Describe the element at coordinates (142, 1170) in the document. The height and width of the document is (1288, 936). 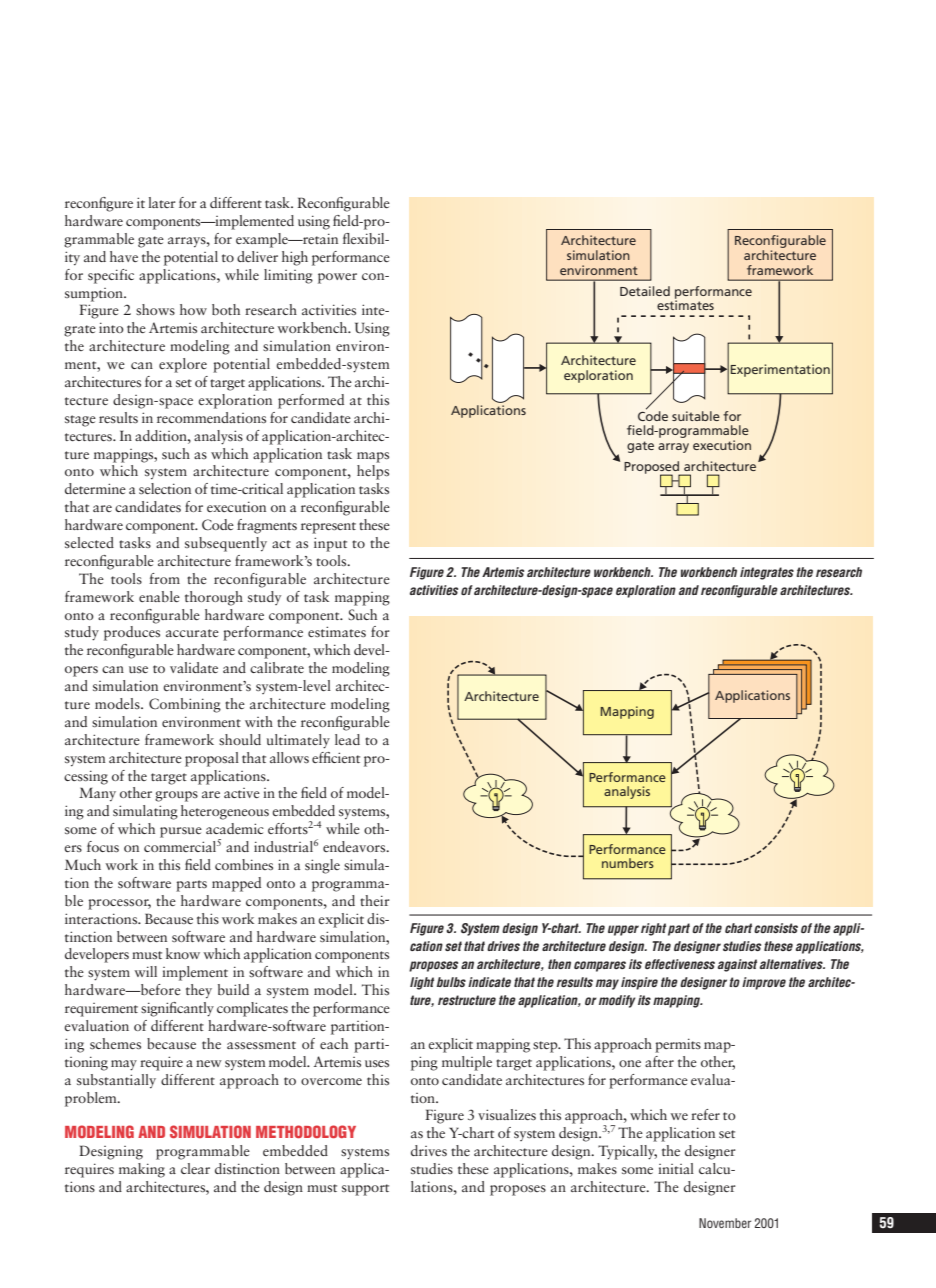
I see `making` at that location.
